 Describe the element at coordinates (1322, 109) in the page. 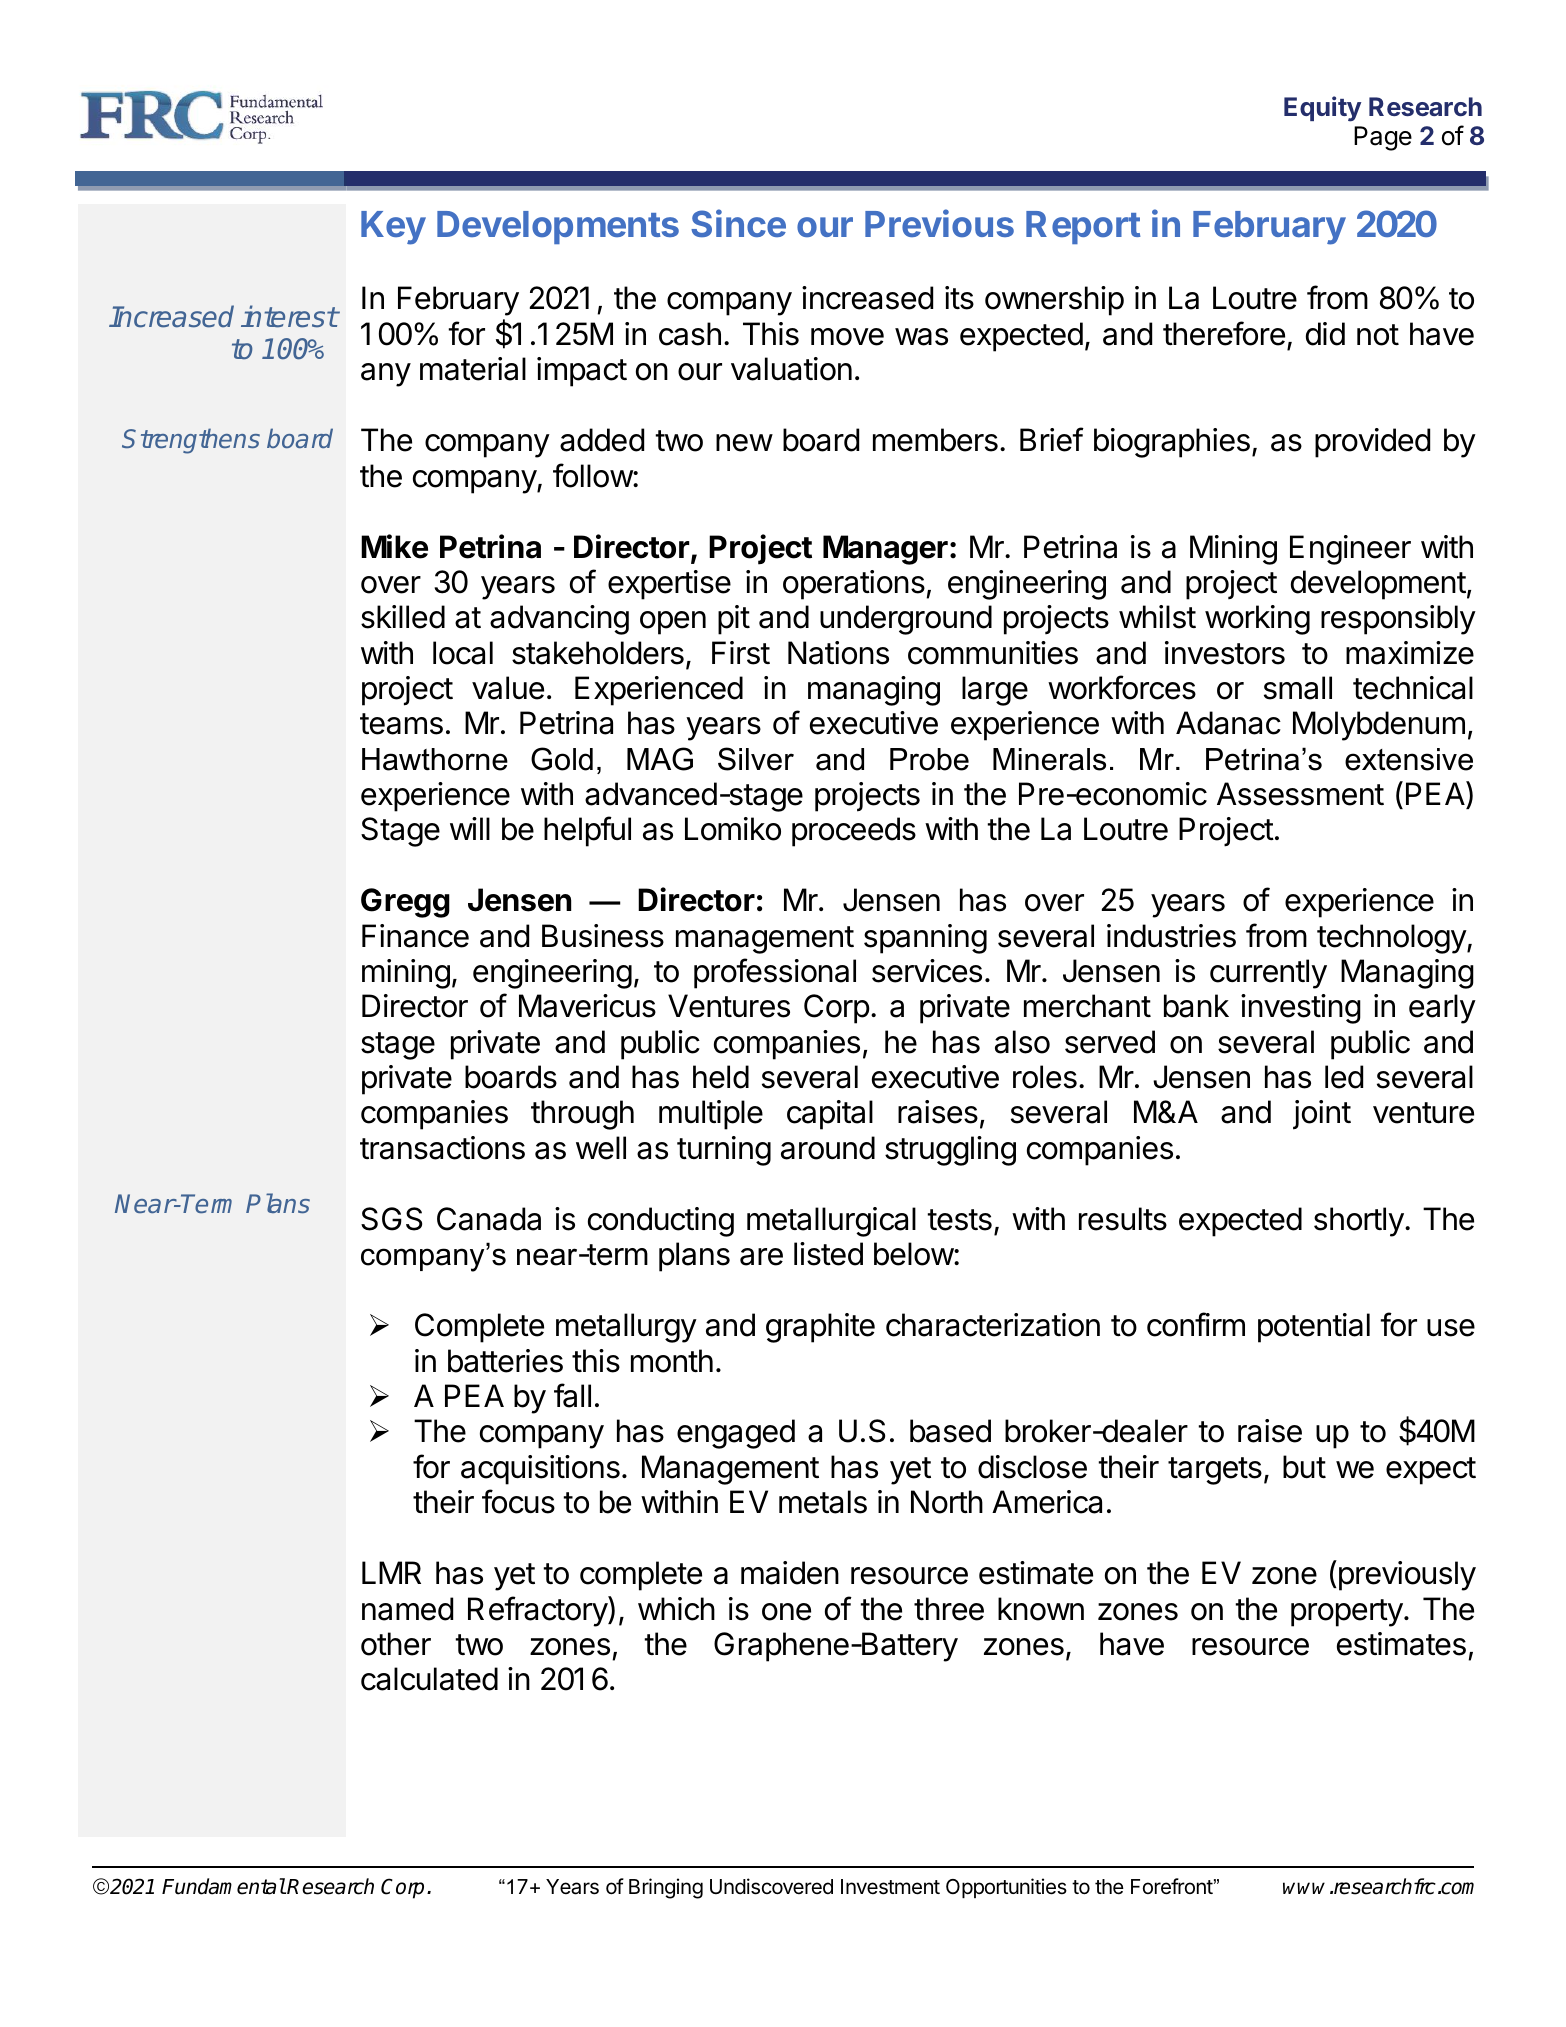

I see `Equity` at that location.
